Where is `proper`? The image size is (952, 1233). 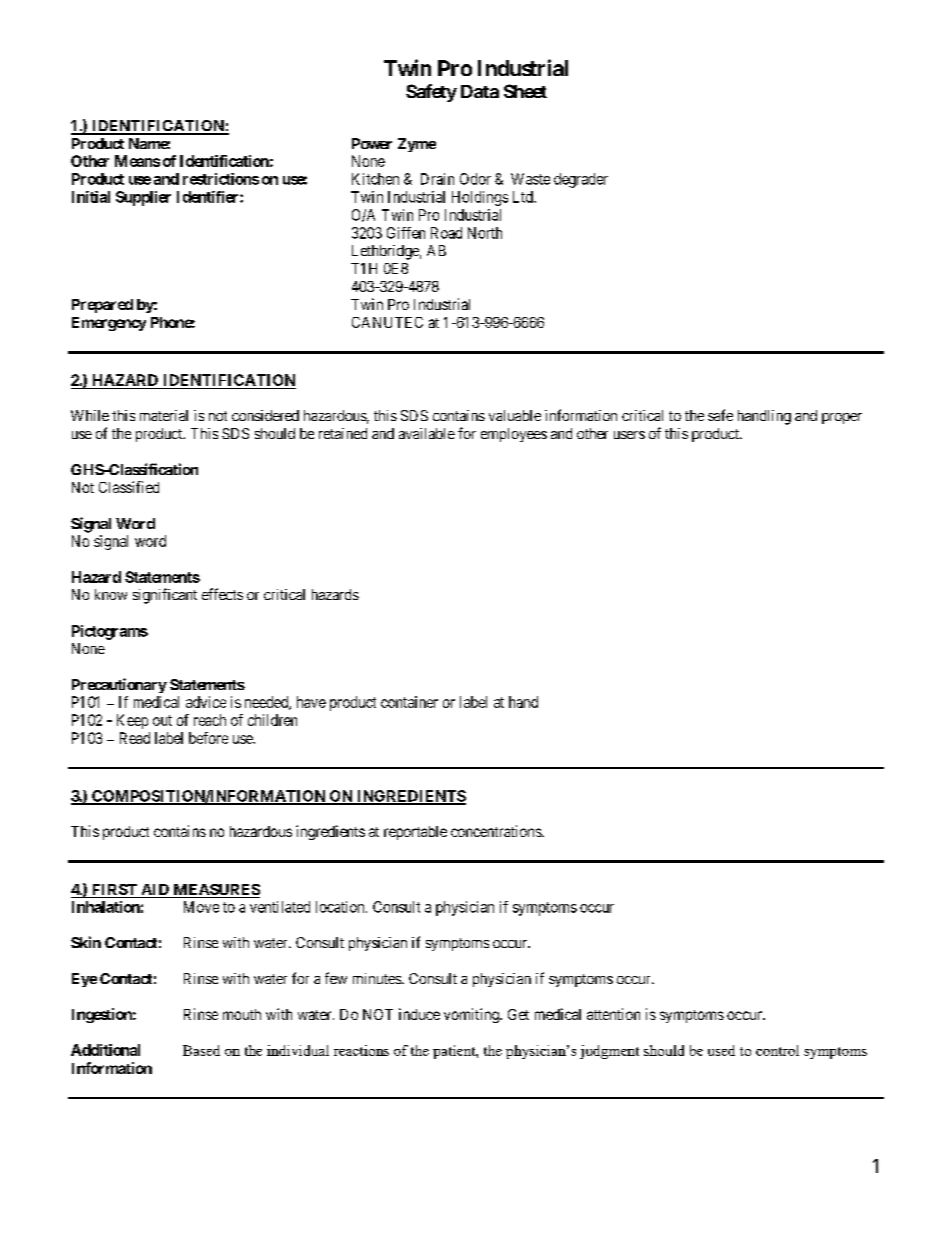 proper is located at coordinates (842, 418).
